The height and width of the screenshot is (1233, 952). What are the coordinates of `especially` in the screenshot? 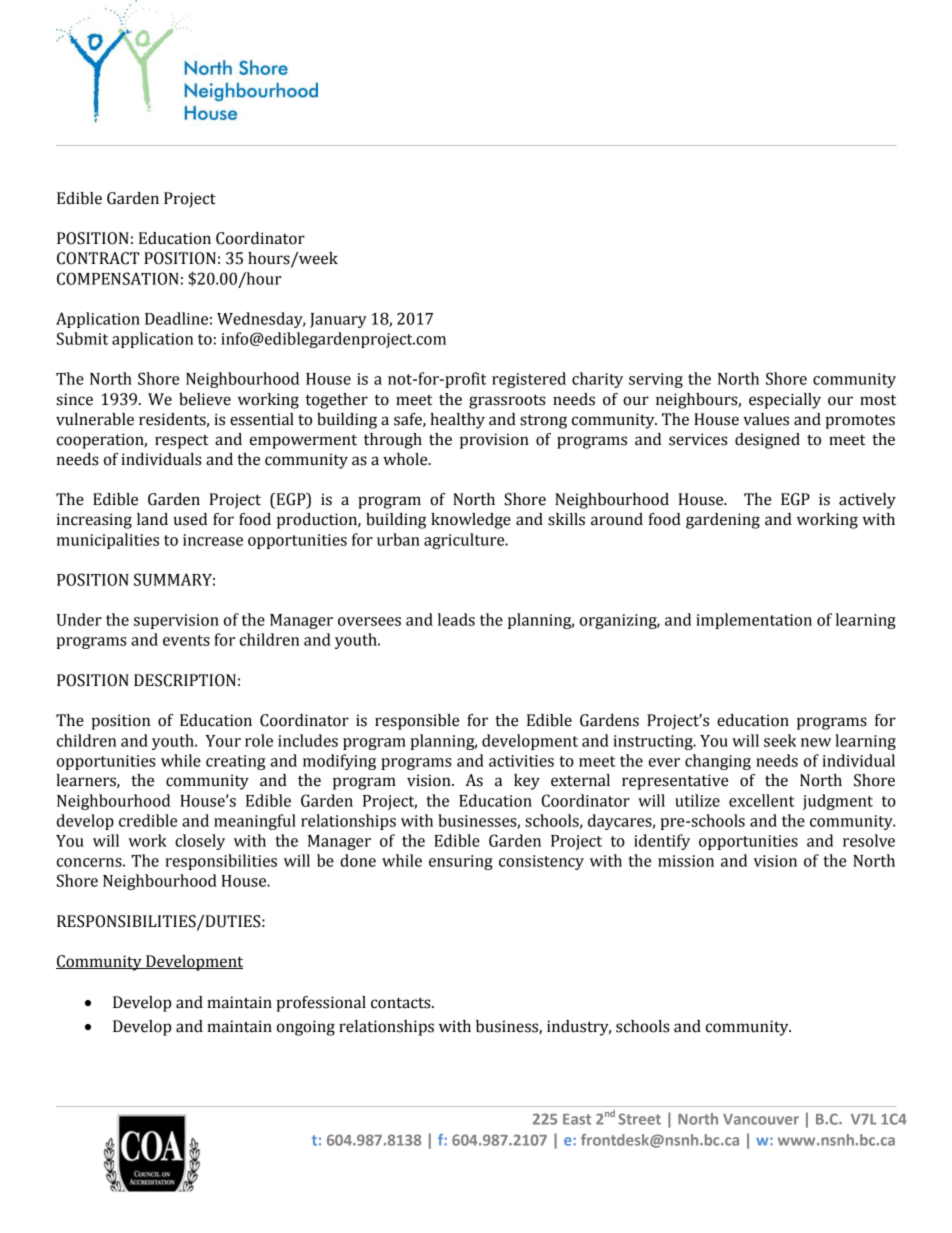 It's located at (785, 401).
